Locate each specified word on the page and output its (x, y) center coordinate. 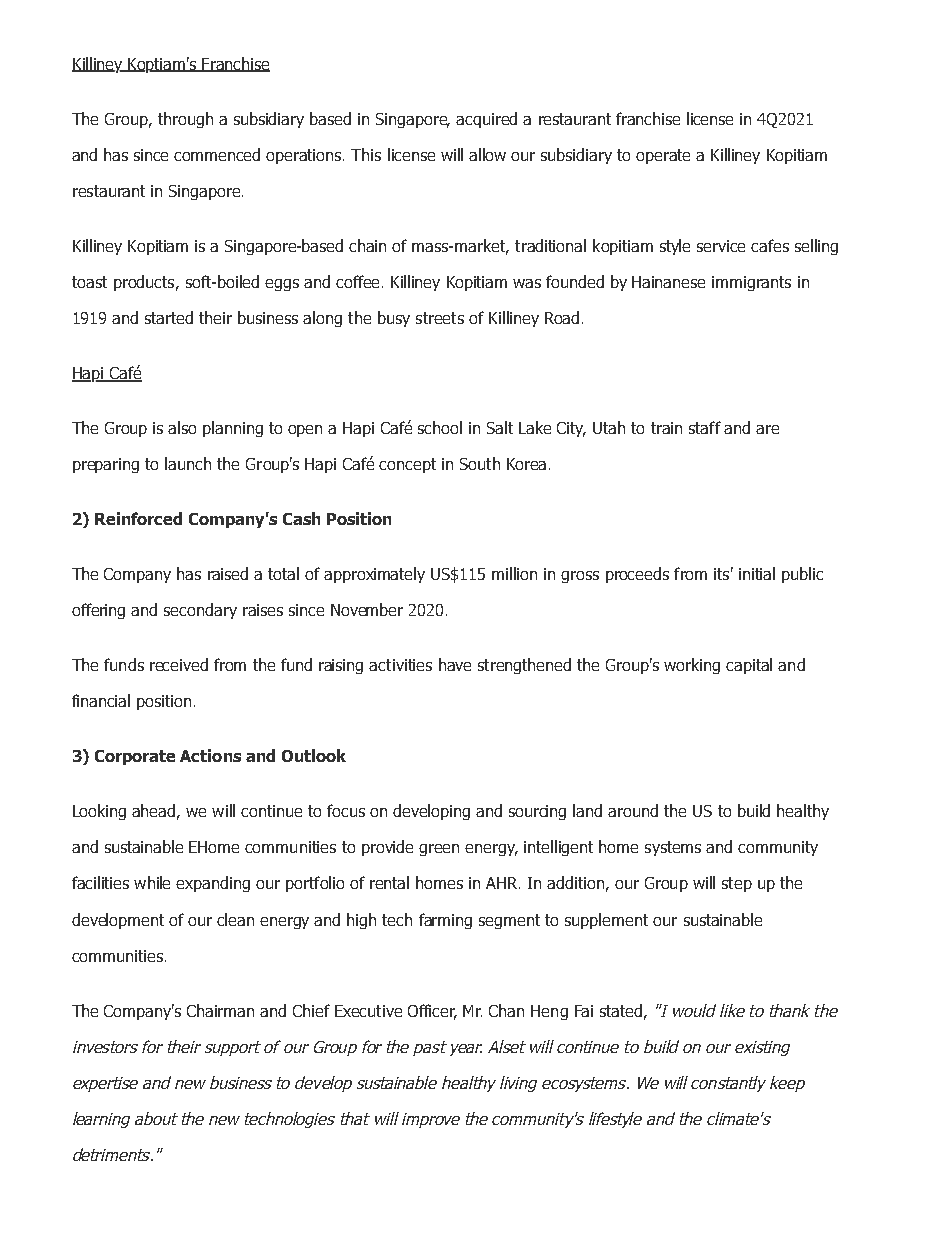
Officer (432, 1011)
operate (663, 156)
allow (487, 154)
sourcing (537, 812)
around (633, 810)
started (169, 317)
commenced (217, 154)
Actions (210, 755)
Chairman (220, 1010)
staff (705, 427)
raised (228, 573)
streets (440, 318)
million (514, 573)
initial (757, 573)
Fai (584, 1011)
